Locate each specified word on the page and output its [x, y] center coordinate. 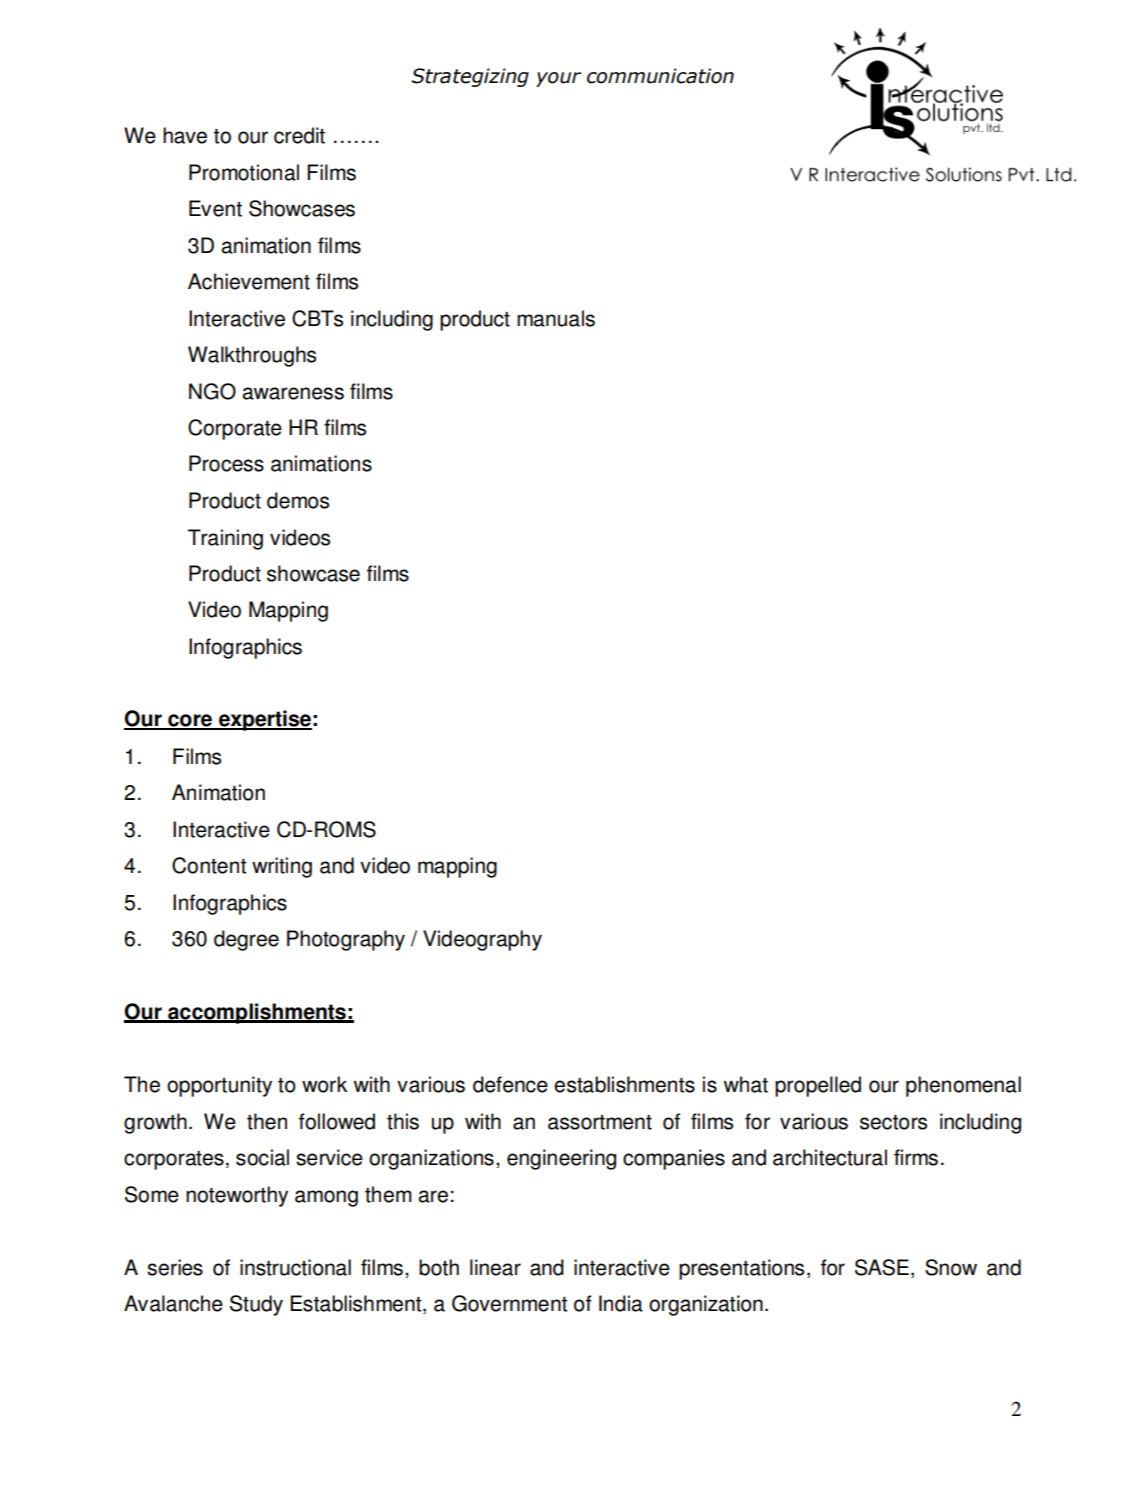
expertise [264, 720]
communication [660, 76]
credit [299, 135]
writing [282, 867]
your [558, 79]
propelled [818, 1086]
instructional [295, 1267]
